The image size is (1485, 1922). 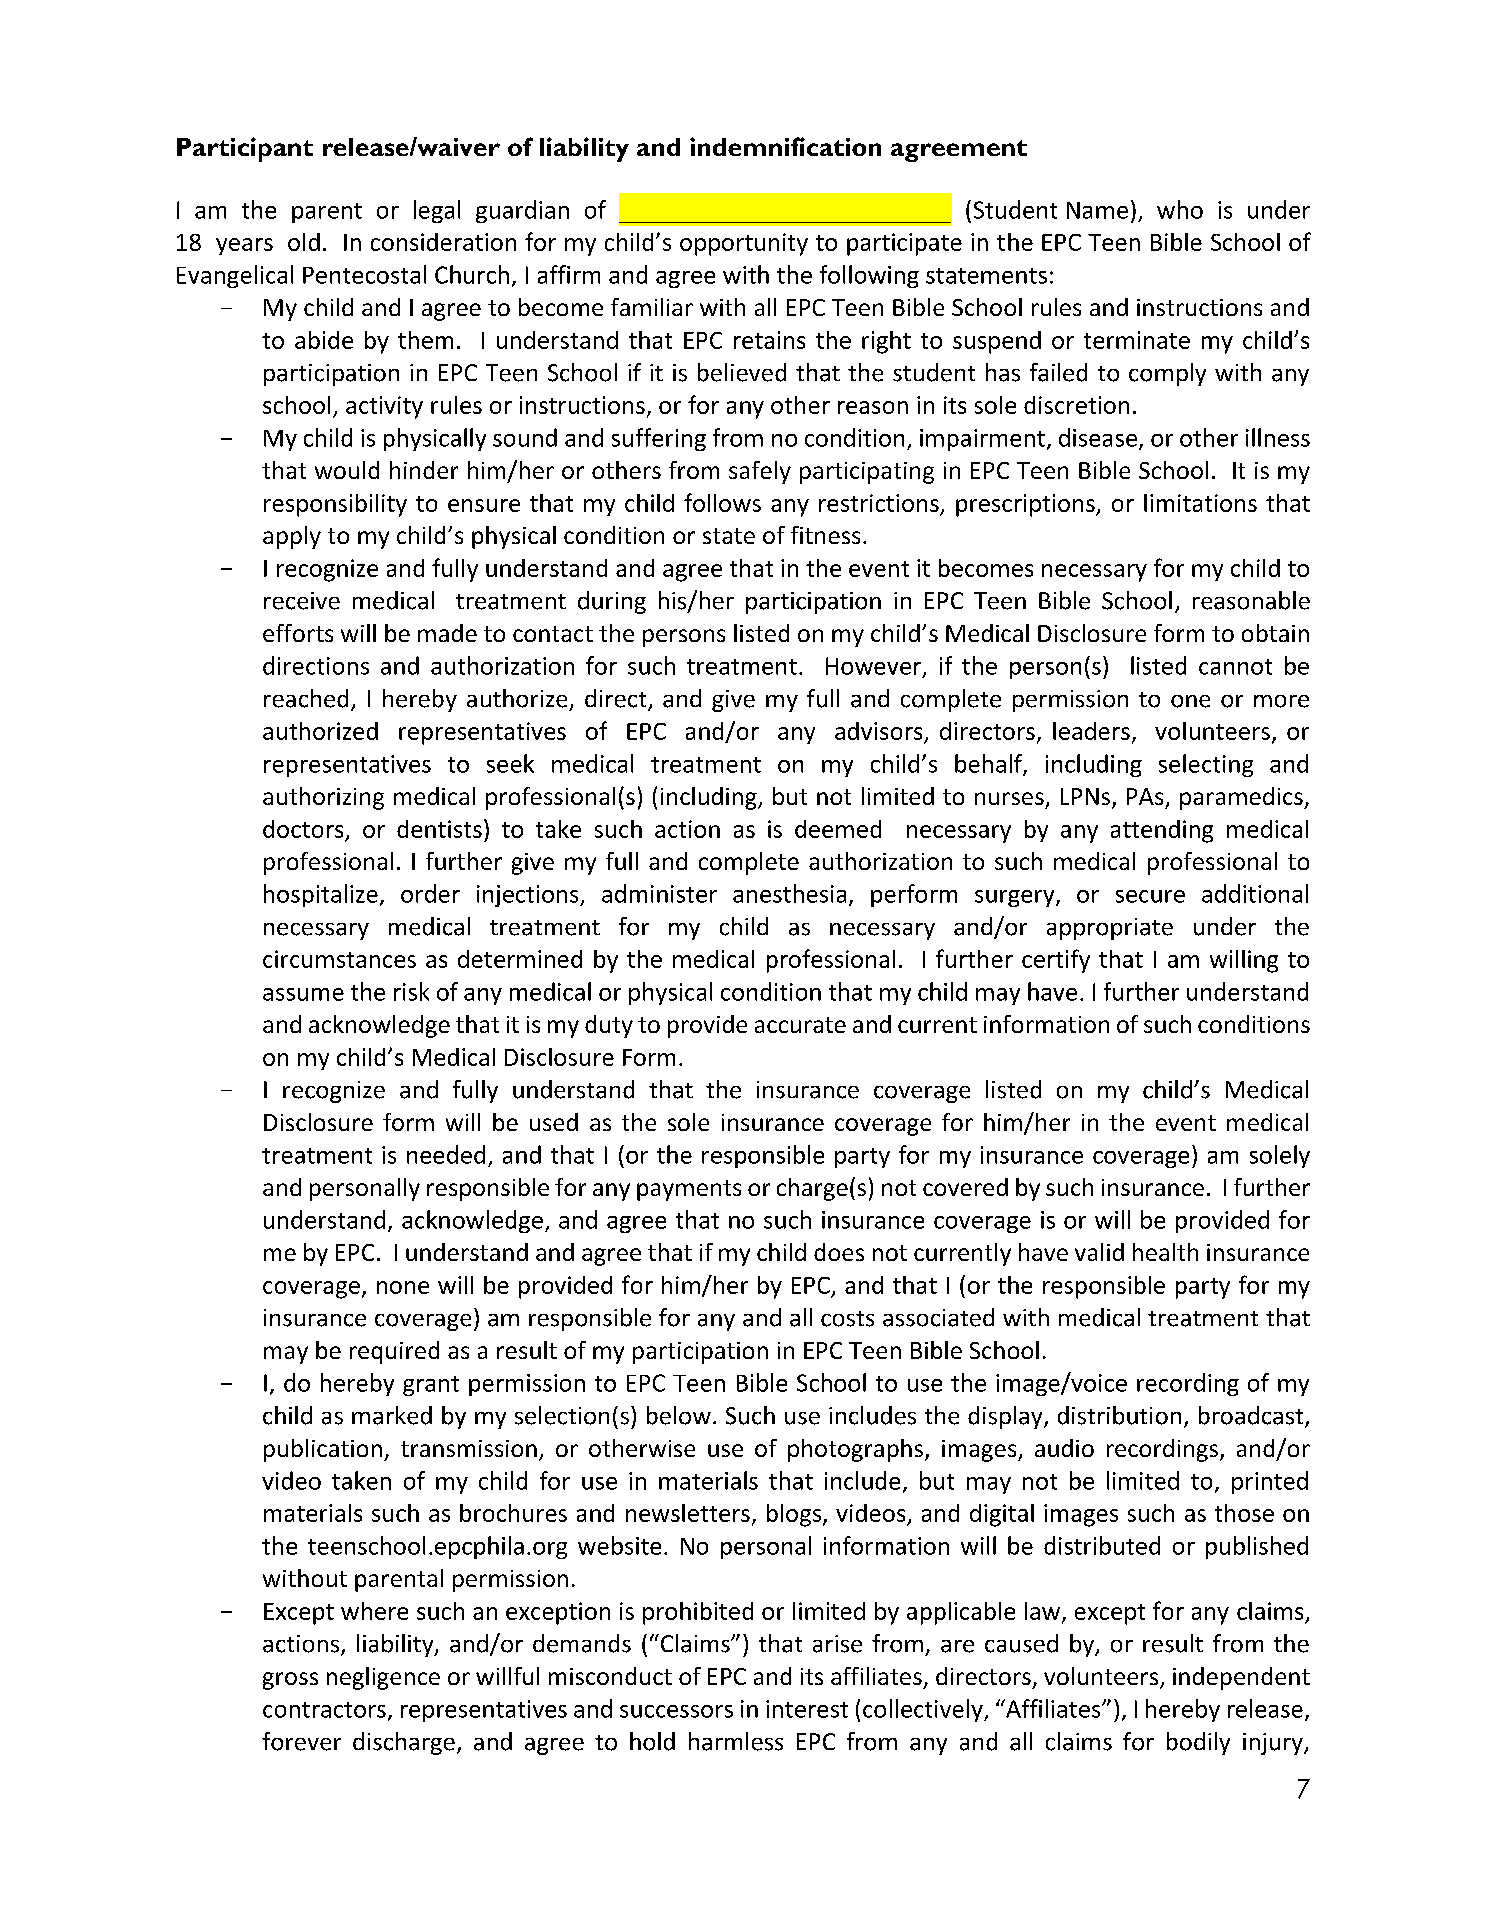 I want to click on negligence, so click(x=383, y=1678).
